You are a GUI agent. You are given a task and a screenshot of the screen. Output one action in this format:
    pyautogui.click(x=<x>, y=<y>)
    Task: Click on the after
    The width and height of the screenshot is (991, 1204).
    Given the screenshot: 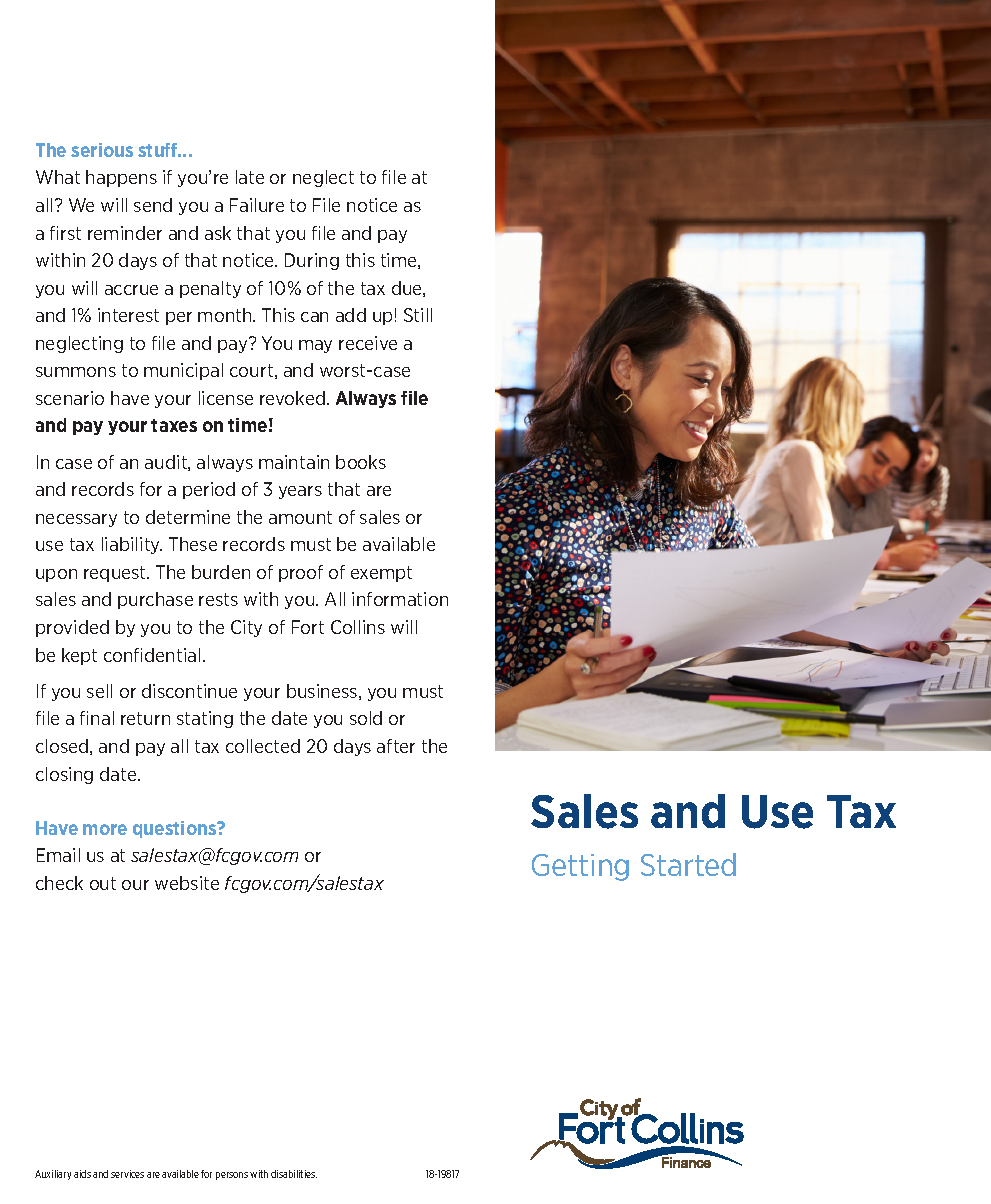 What is the action you would take?
    pyautogui.click(x=396, y=746)
